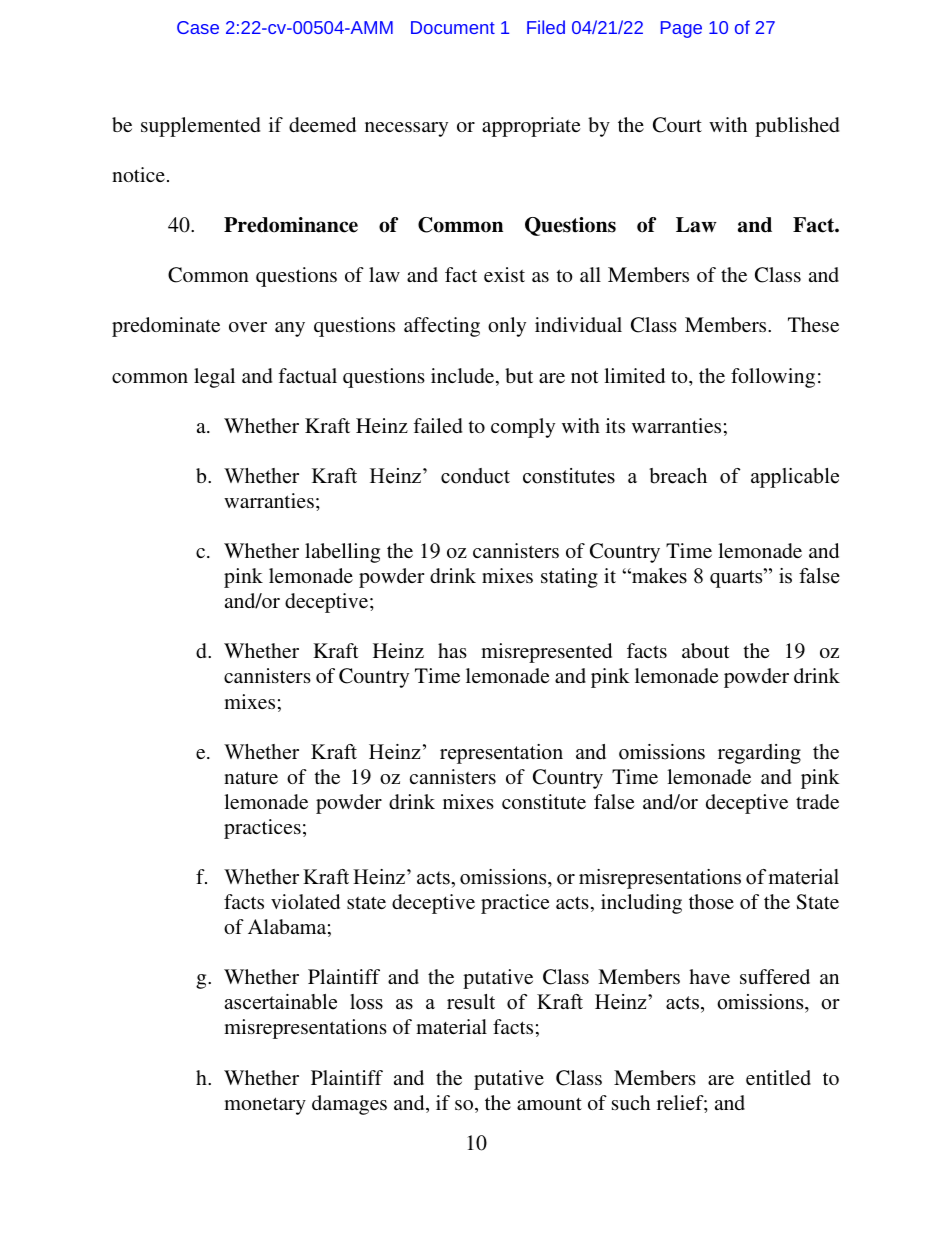  Describe the element at coordinates (681, 29) in the document. I see `Page` at that location.
